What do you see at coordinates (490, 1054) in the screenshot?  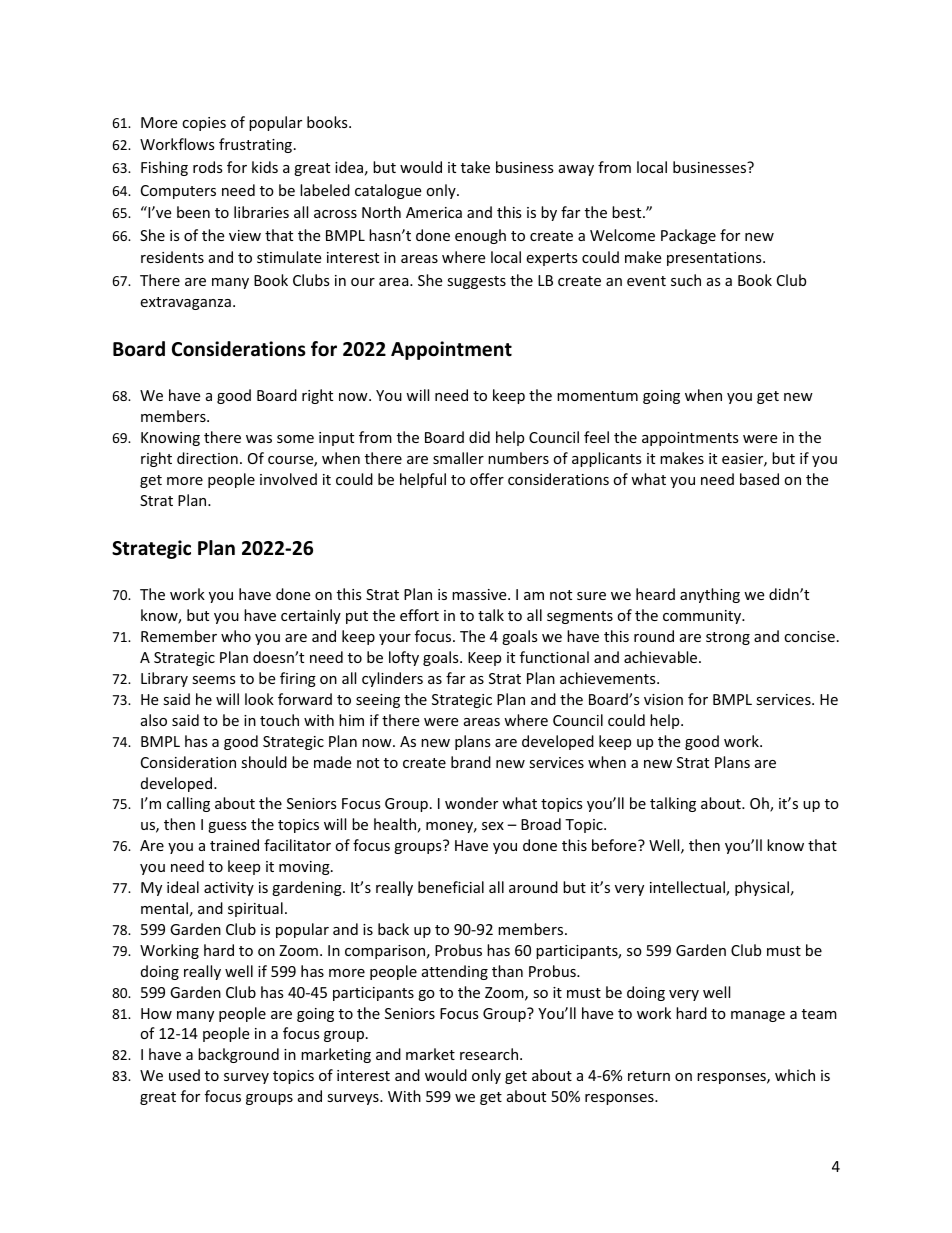 I see `research` at bounding box center [490, 1054].
